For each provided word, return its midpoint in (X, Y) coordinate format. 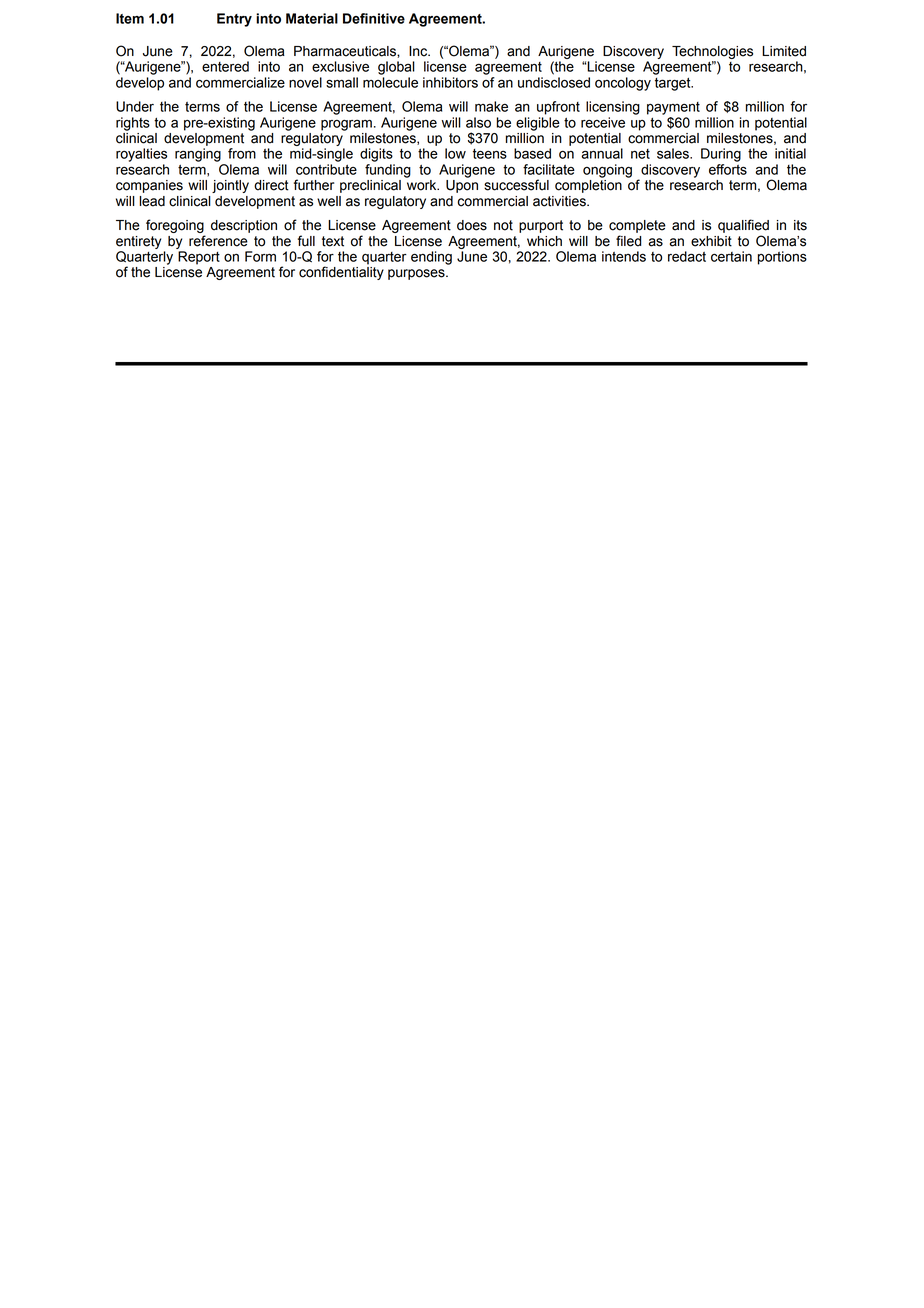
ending (431, 258)
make (491, 106)
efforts (728, 169)
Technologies (712, 52)
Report (199, 258)
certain (731, 256)
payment (673, 108)
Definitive (374, 18)
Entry (234, 20)
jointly (230, 186)
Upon (462, 186)
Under (135, 106)
